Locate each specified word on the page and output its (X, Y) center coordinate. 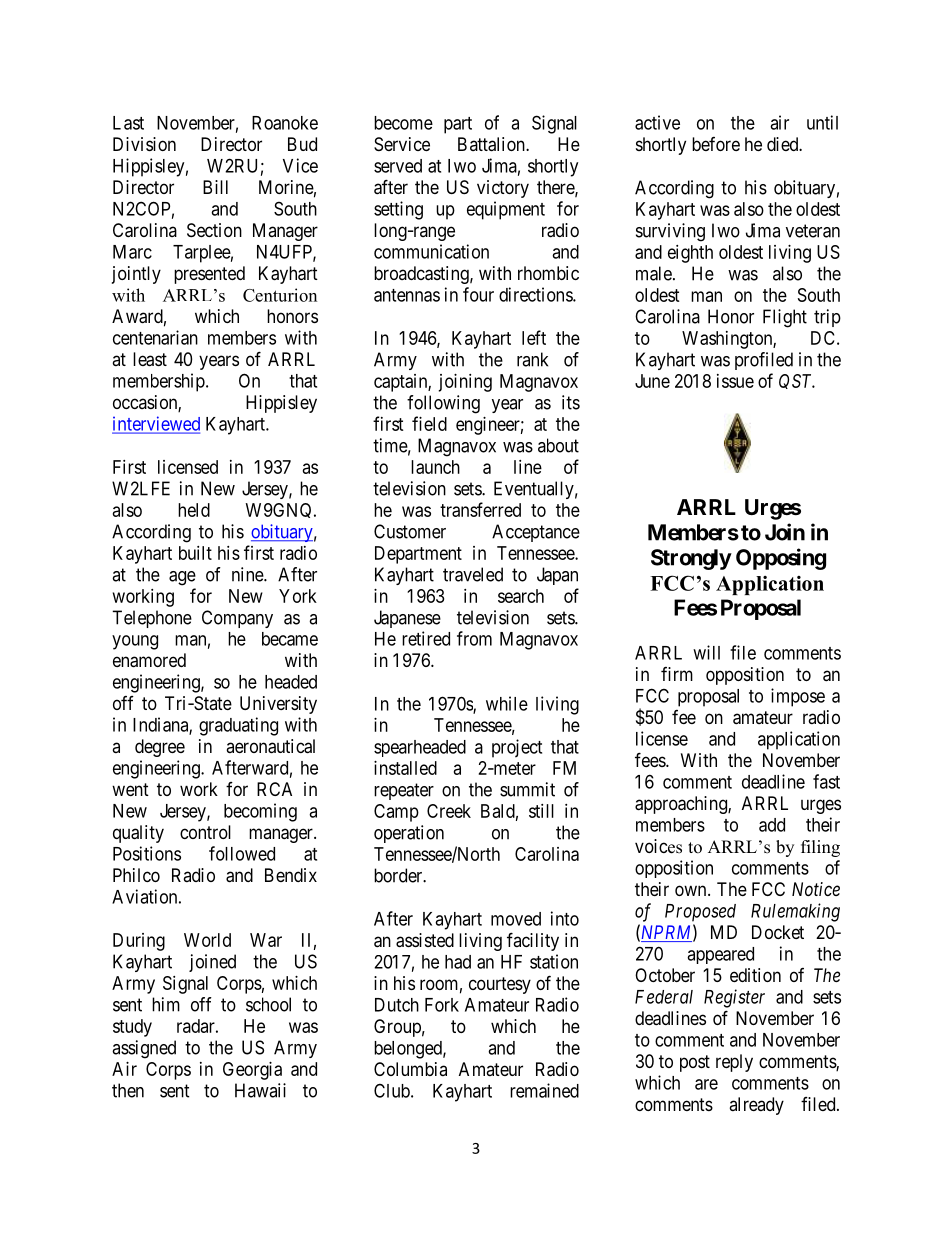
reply (734, 1063)
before (716, 144)
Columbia (410, 1069)
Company (237, 619)
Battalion (492, 144)
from (474, 638)
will (706, 652)
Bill (215, 187)
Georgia (252, 1071)
